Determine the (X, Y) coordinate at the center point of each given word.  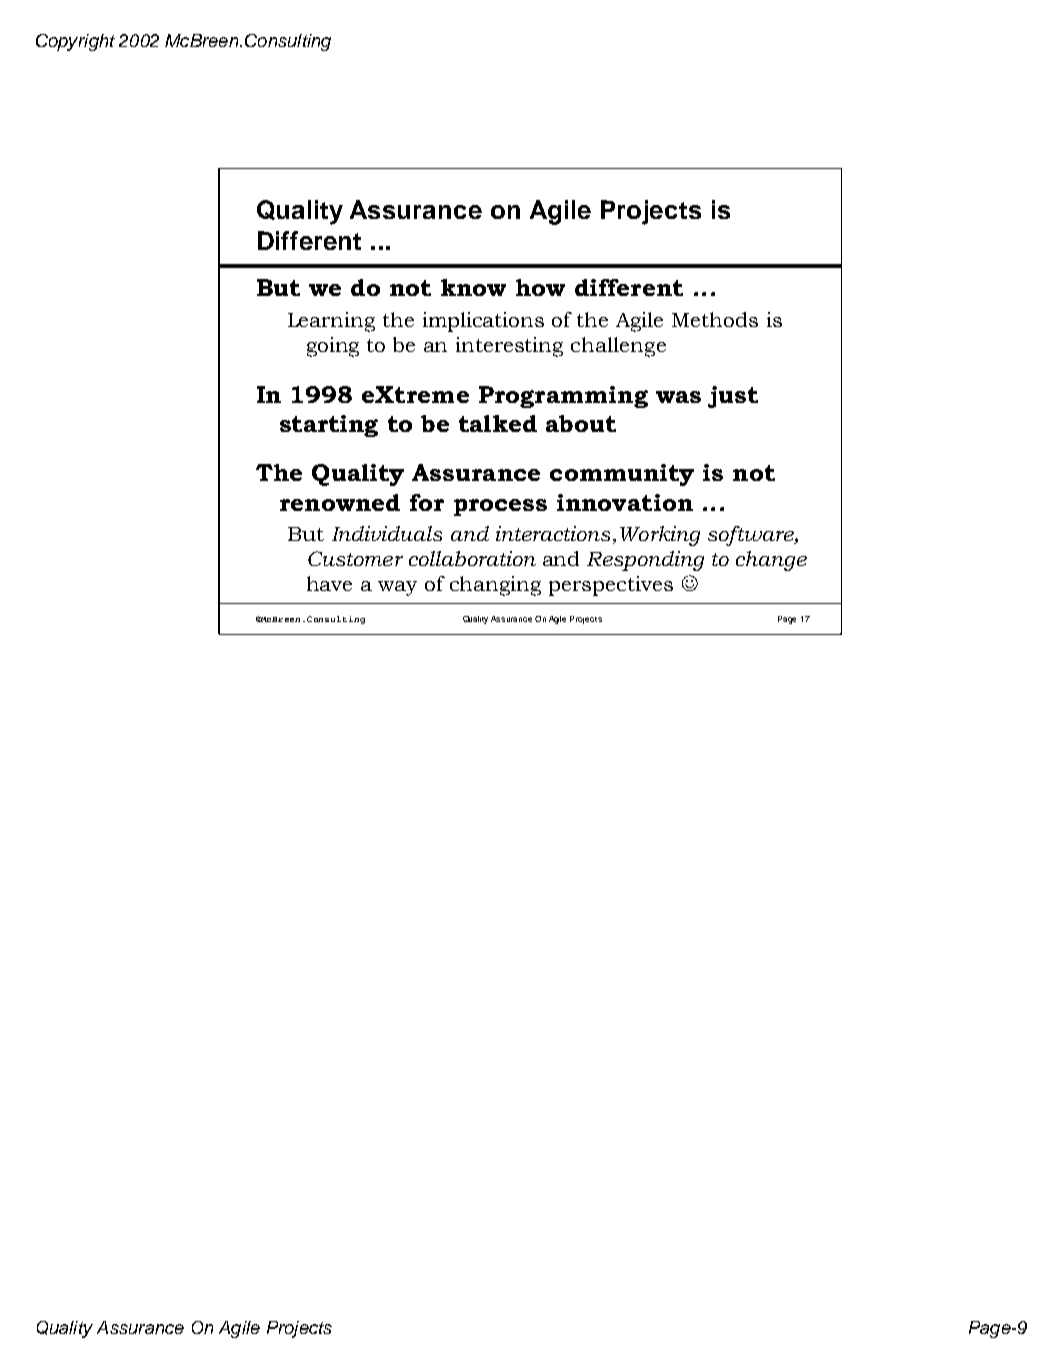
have (329, 583)
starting (329, 426)
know (473, 287)
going (333, 347)
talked (498, 423)
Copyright (75, 42)
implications (483, 322)
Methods (715, 319)
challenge (618, 347)
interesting (509, 347)
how (540, 287)
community (622, 475)
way (397, 588)
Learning (331, 322)
